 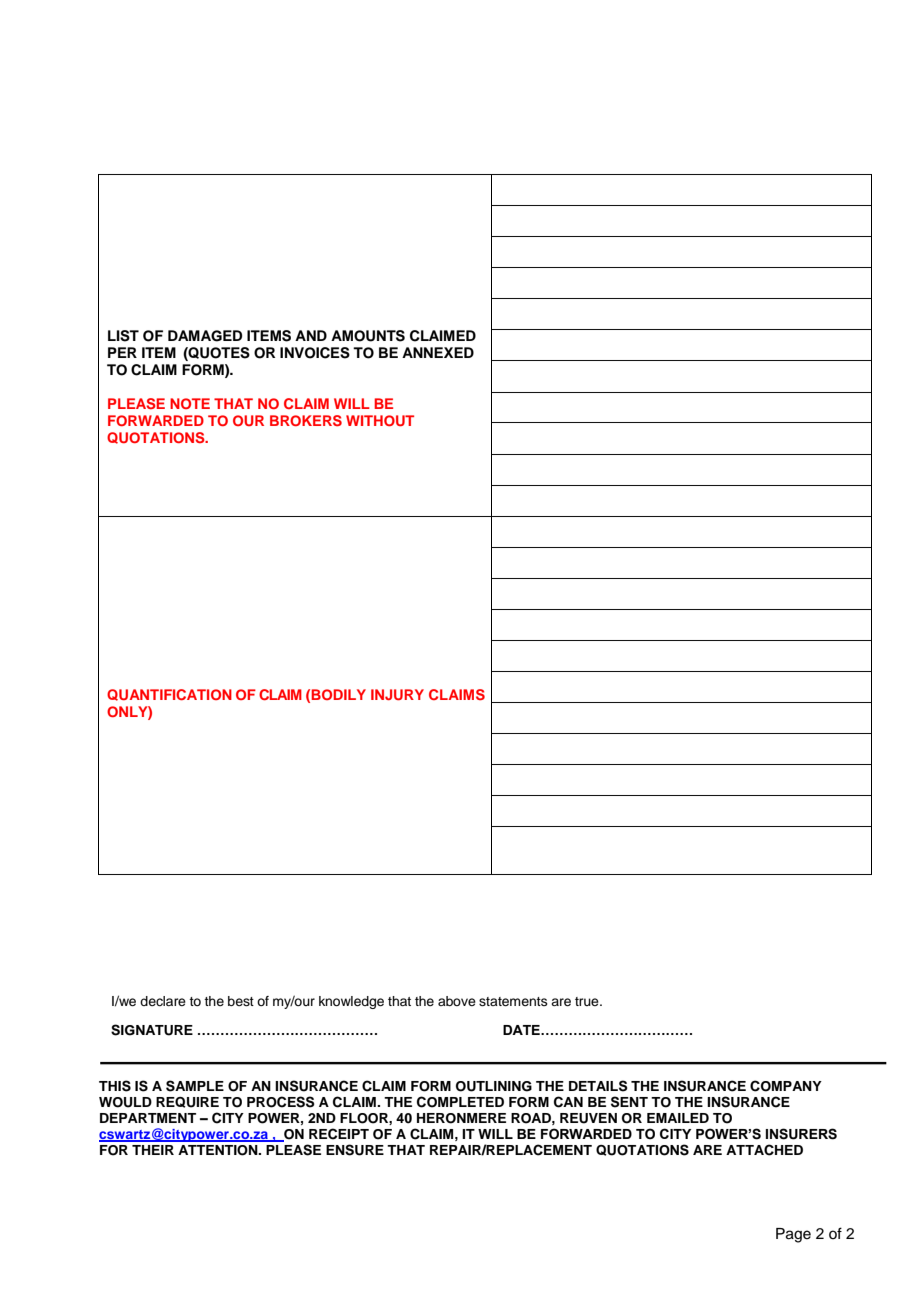 What do you see at coordinates (163, 1001) in the document?
I see `declare` at bounding box center [163, 1001].
